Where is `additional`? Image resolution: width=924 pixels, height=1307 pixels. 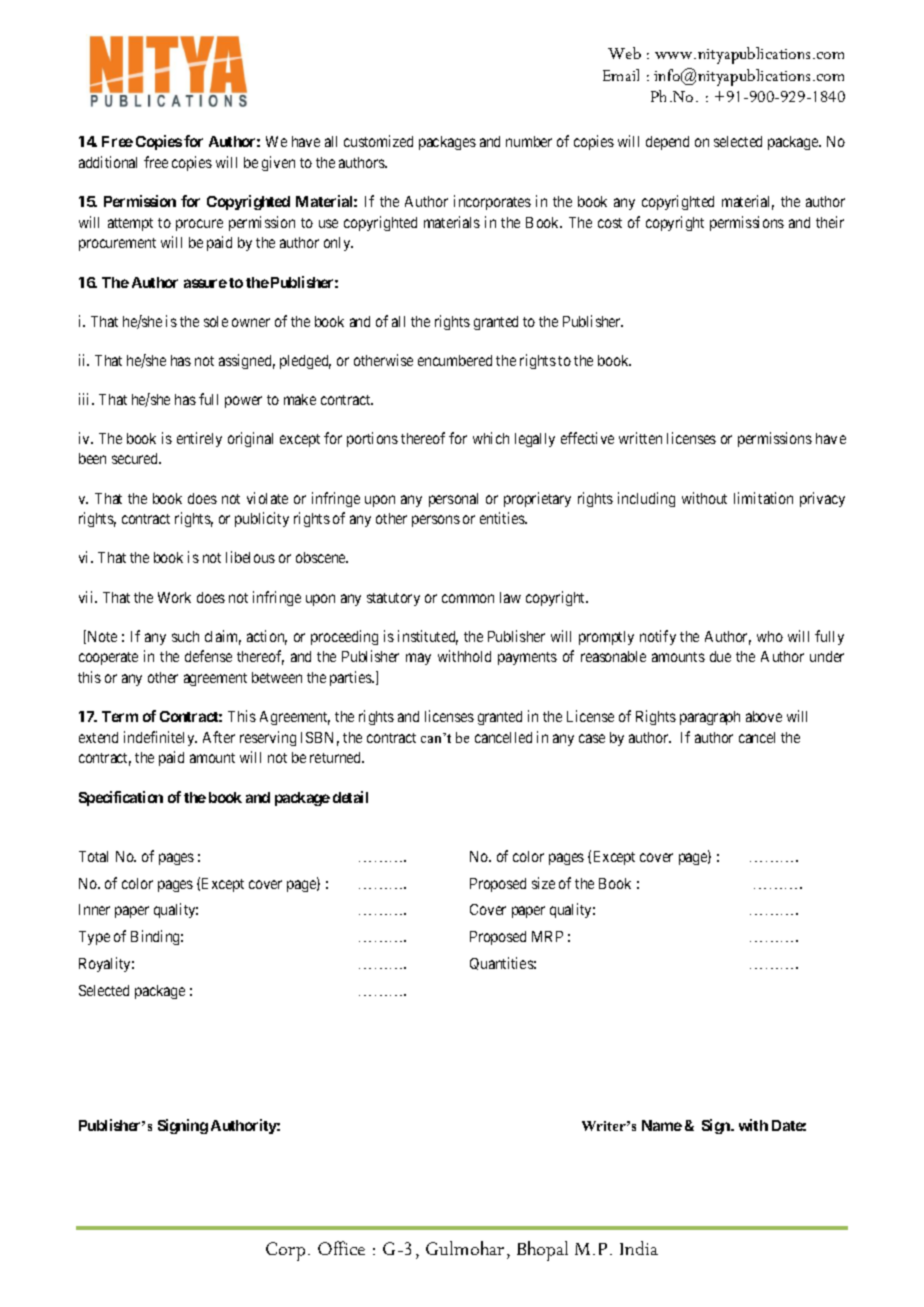 additional is located at coordinates (108, 162).
